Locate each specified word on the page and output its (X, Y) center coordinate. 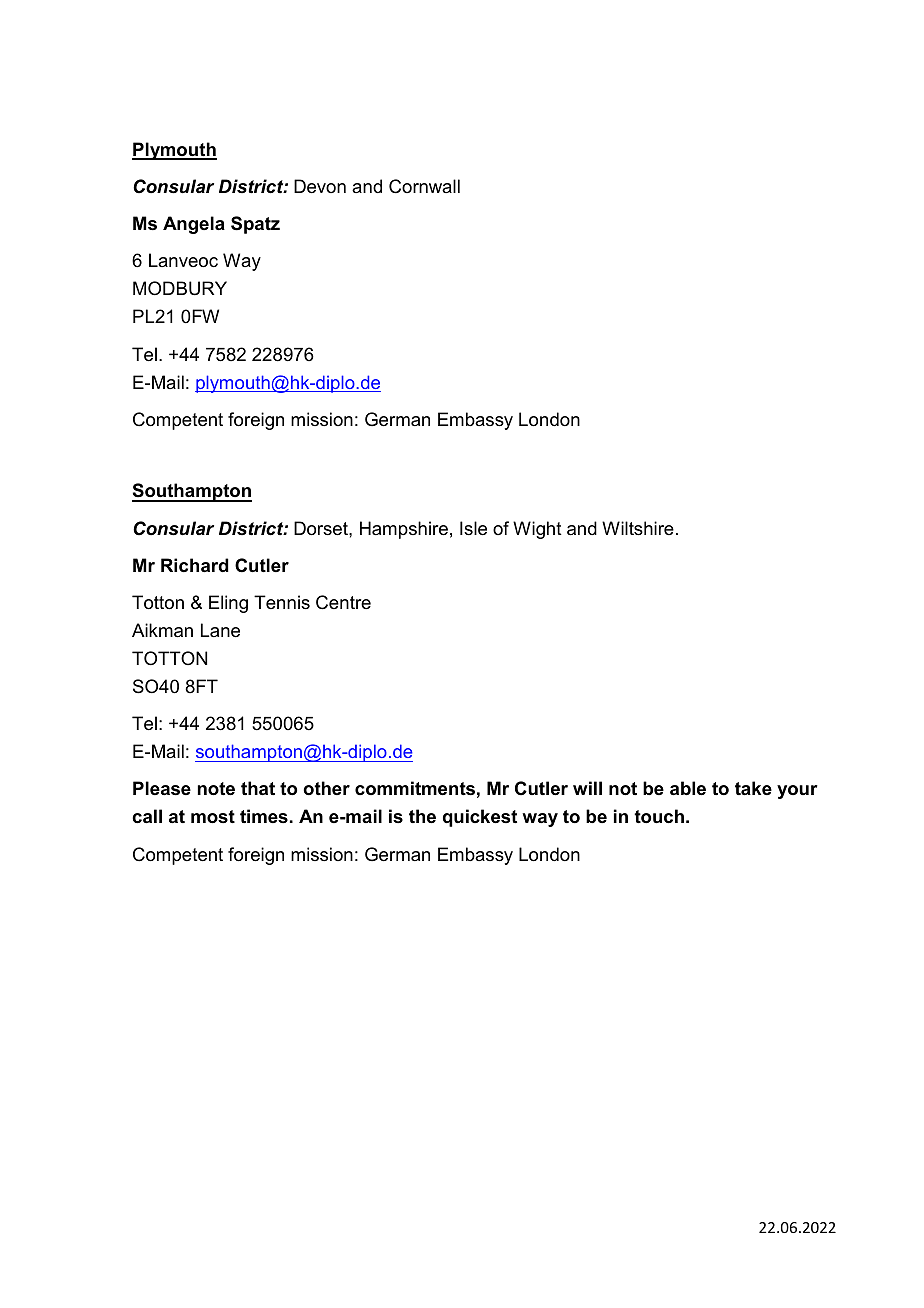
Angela (194, 225)
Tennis (282, 602)
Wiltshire (638, 528)
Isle (473, 528)
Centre (343, 602)
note (216, 789)
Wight (537, 530)
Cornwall (424, 186)
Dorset (322, 528)
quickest (480, 818)
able (688, 788)
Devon (320, 186)
